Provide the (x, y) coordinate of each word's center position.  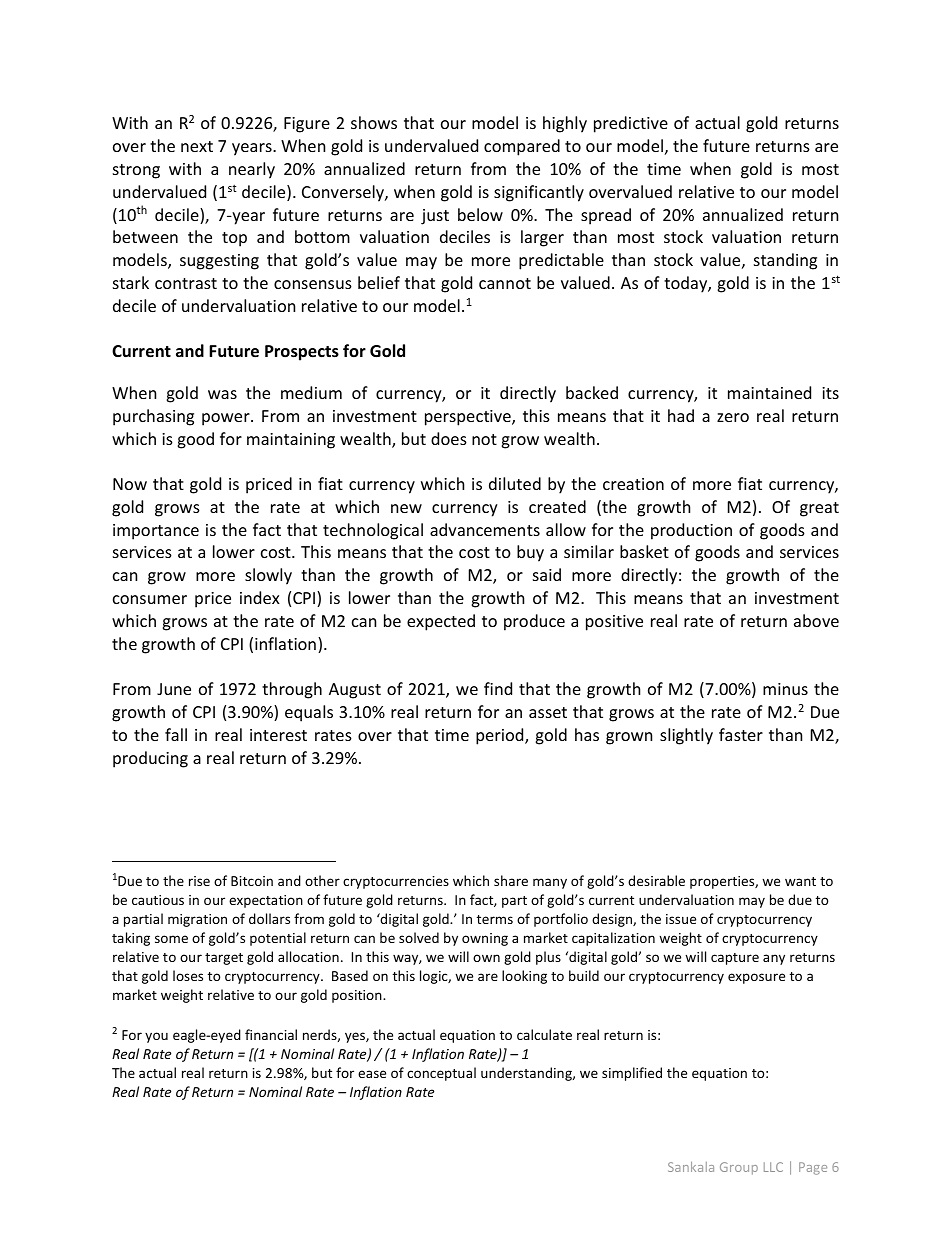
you (156, 1037)
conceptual (441, 1074)
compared (522, 147)
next (197, 146)
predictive (631, 124)
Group (739, 1168)
